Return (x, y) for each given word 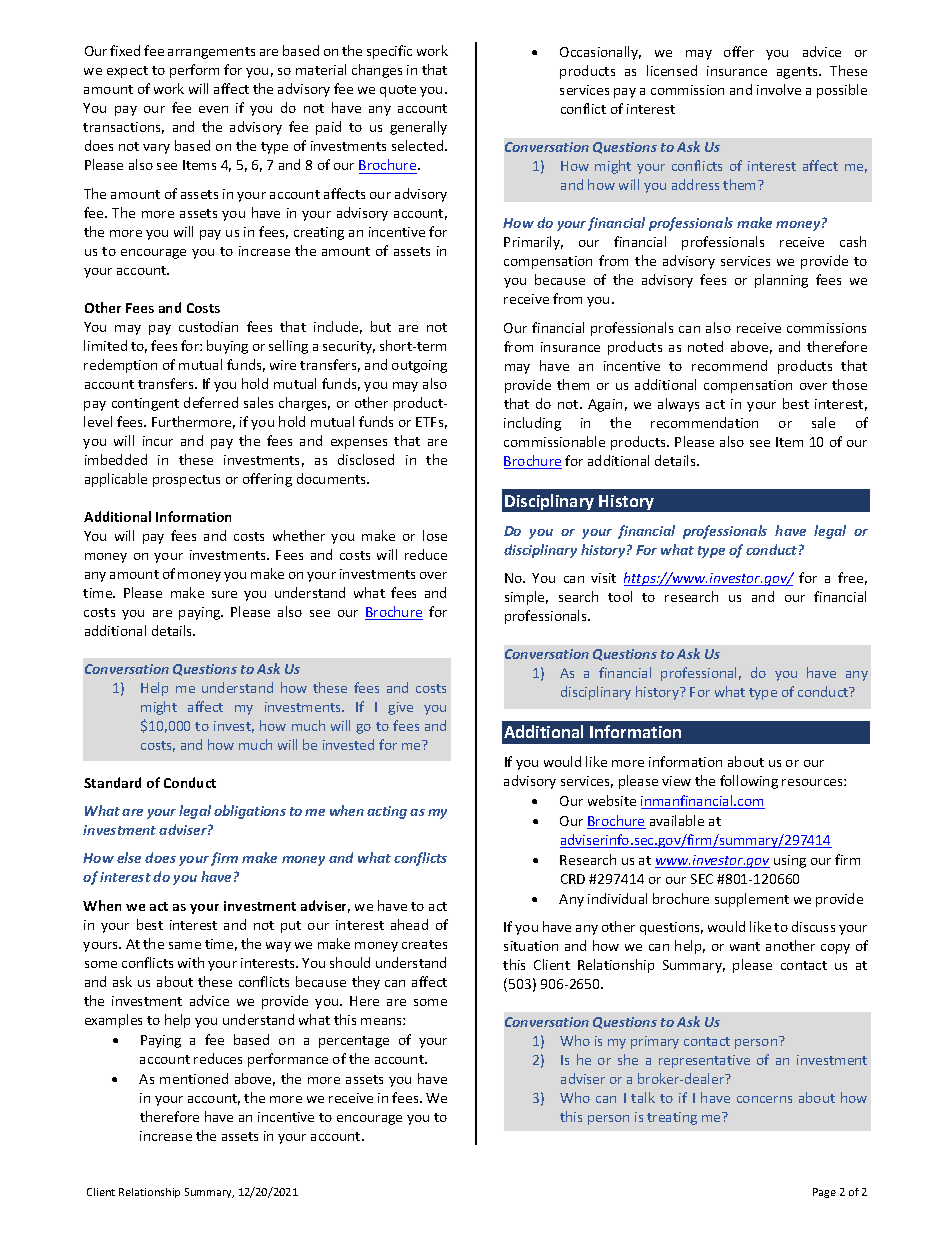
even (213, 109)
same (185, 945)
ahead (409, 924)
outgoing (419, 366)
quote (398, 91)
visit (603, 578)
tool (620, 596)
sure (224, 594)
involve (779, 89)
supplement (752, 900)
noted (705, 346)
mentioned (194, 1078)
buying (227, 347)
